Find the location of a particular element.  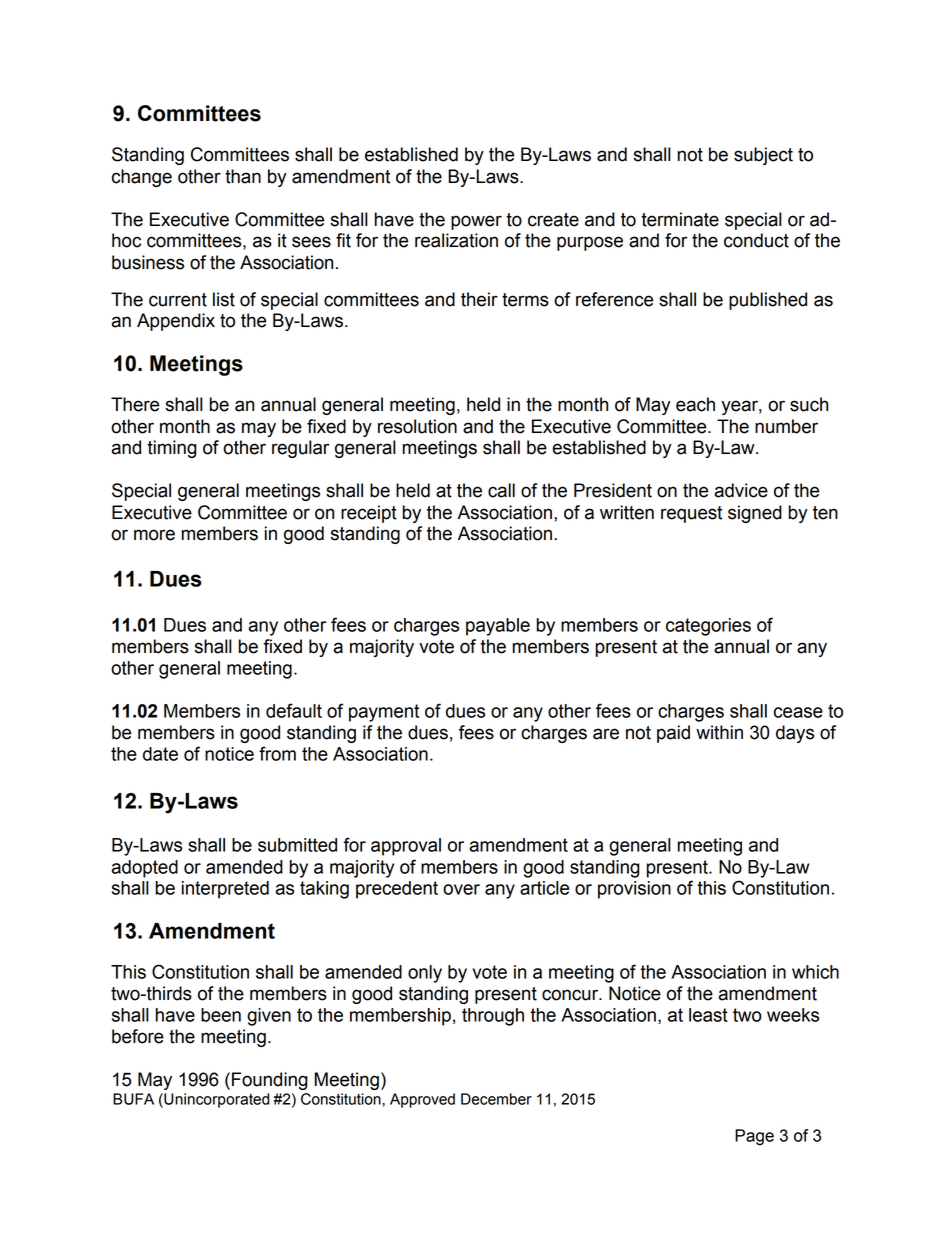

timing is located at coordinates (172, 449).
